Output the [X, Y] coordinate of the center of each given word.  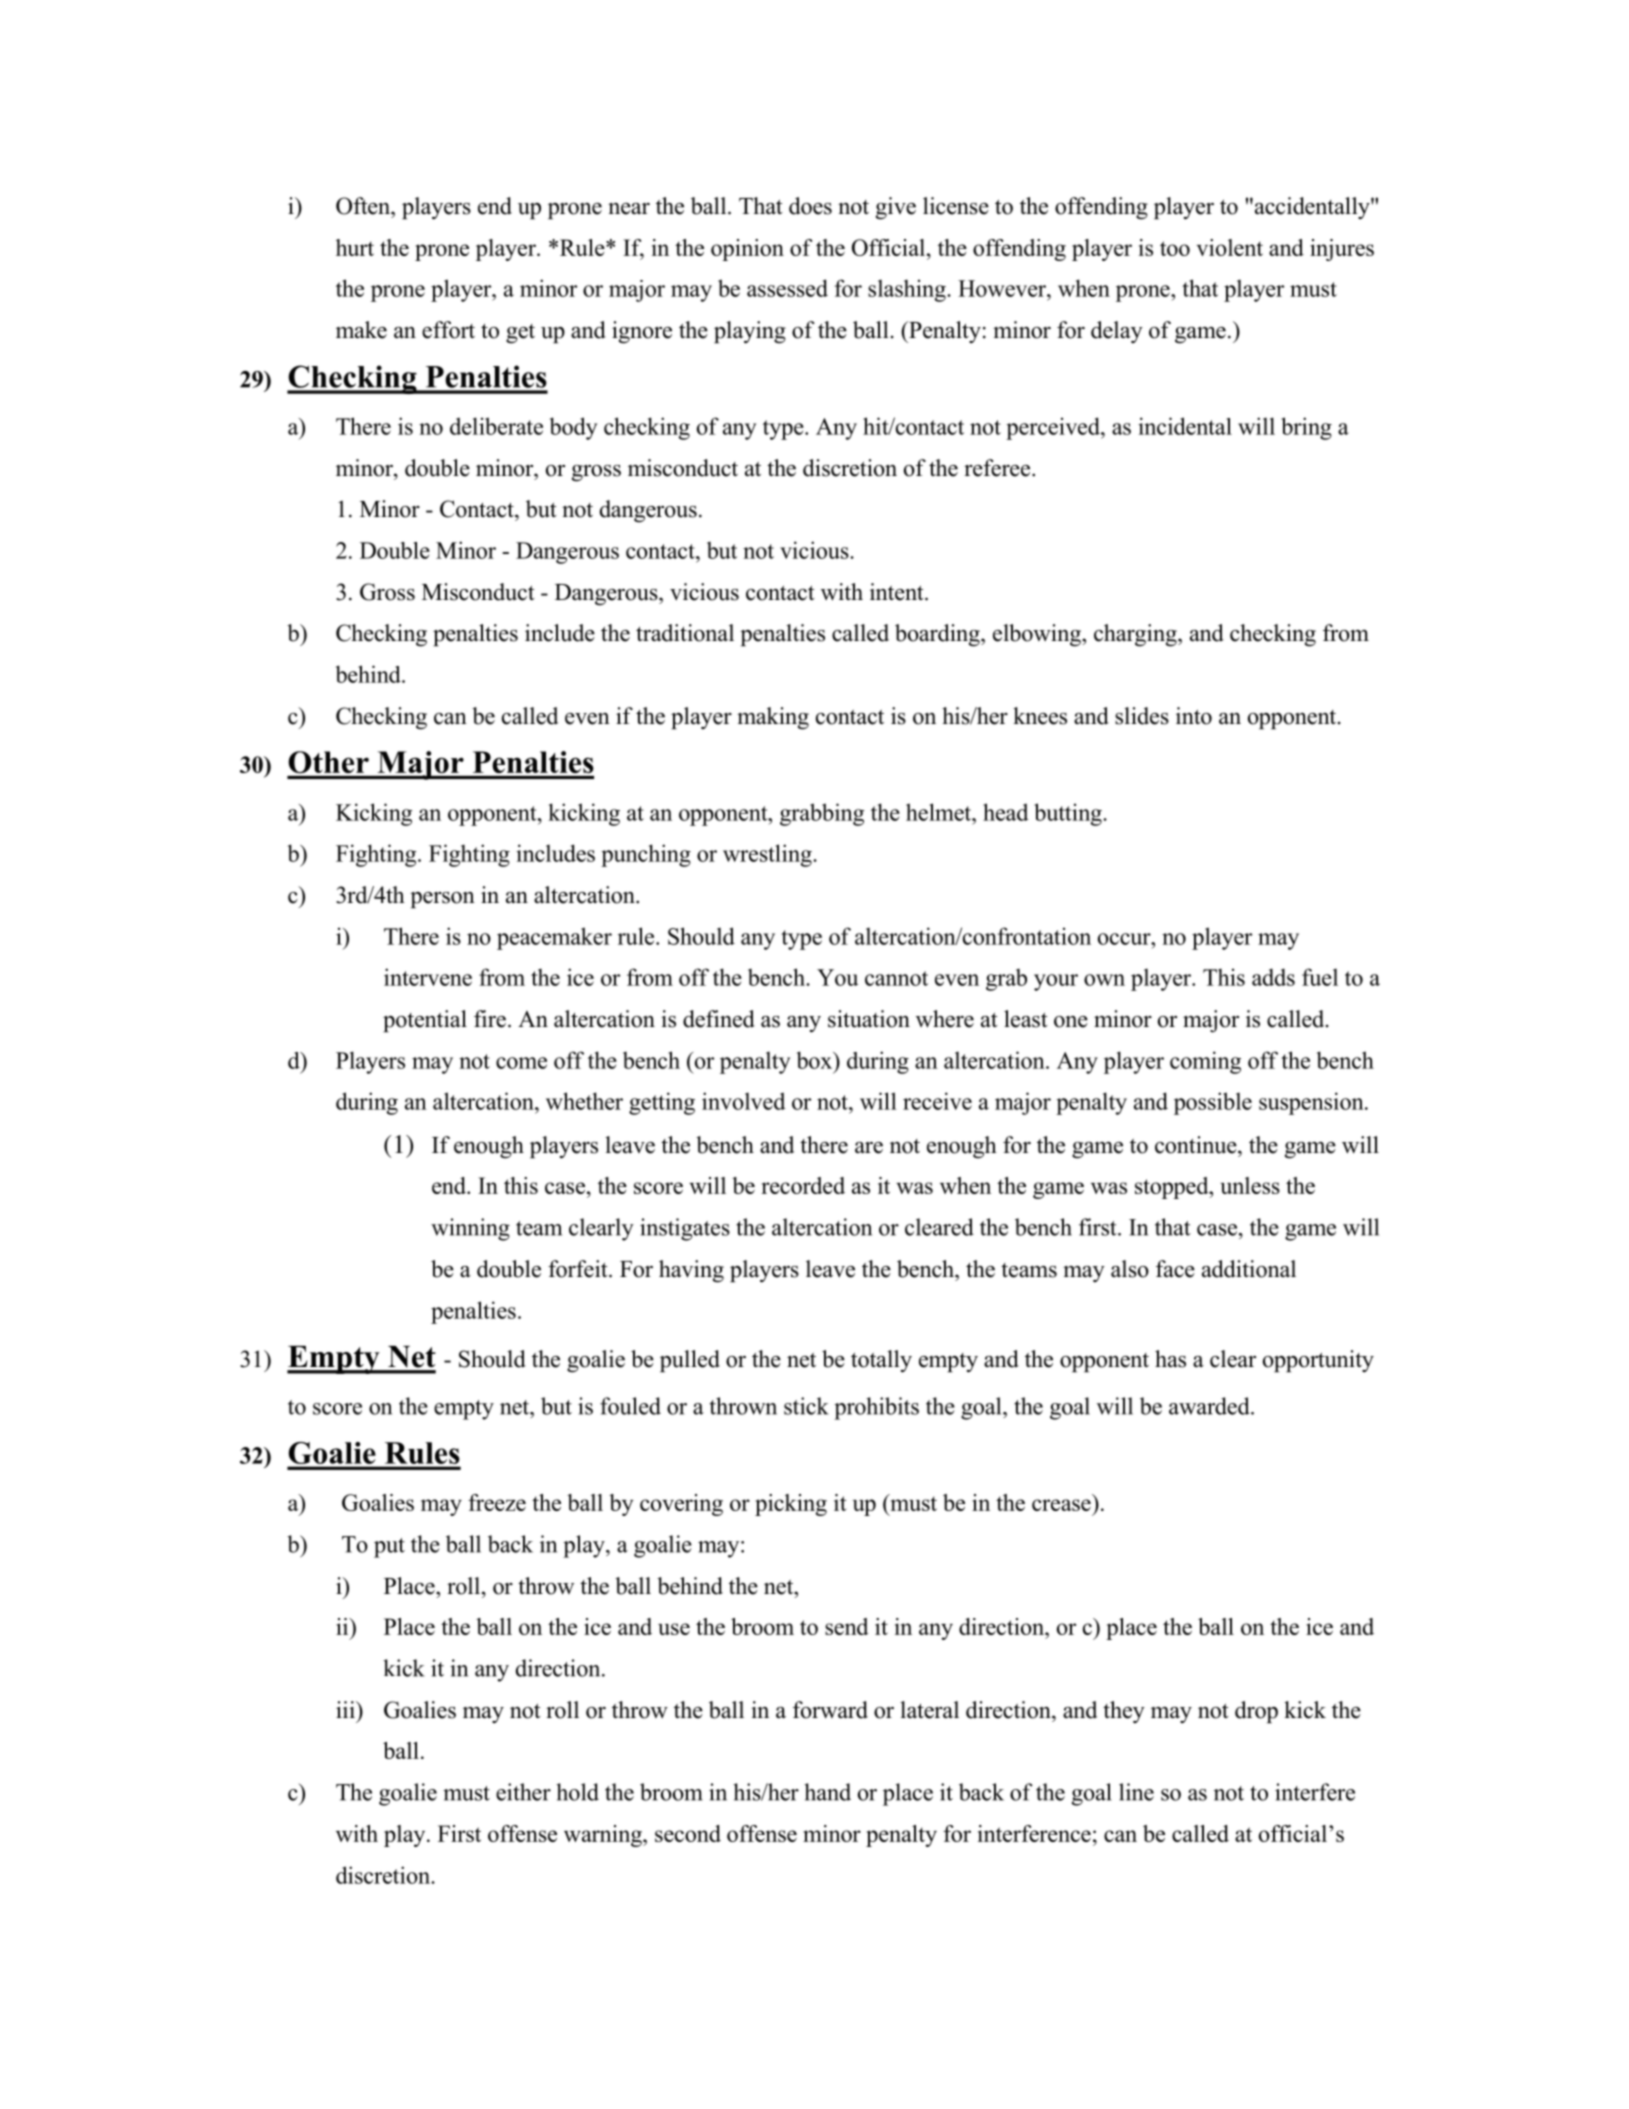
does [810, 206]
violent [1229, 247]
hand [827, 1792]
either [523, 1792]
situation [869, 1019]
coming [1205, 1062]
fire [490, 1019]
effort [448, 330]
